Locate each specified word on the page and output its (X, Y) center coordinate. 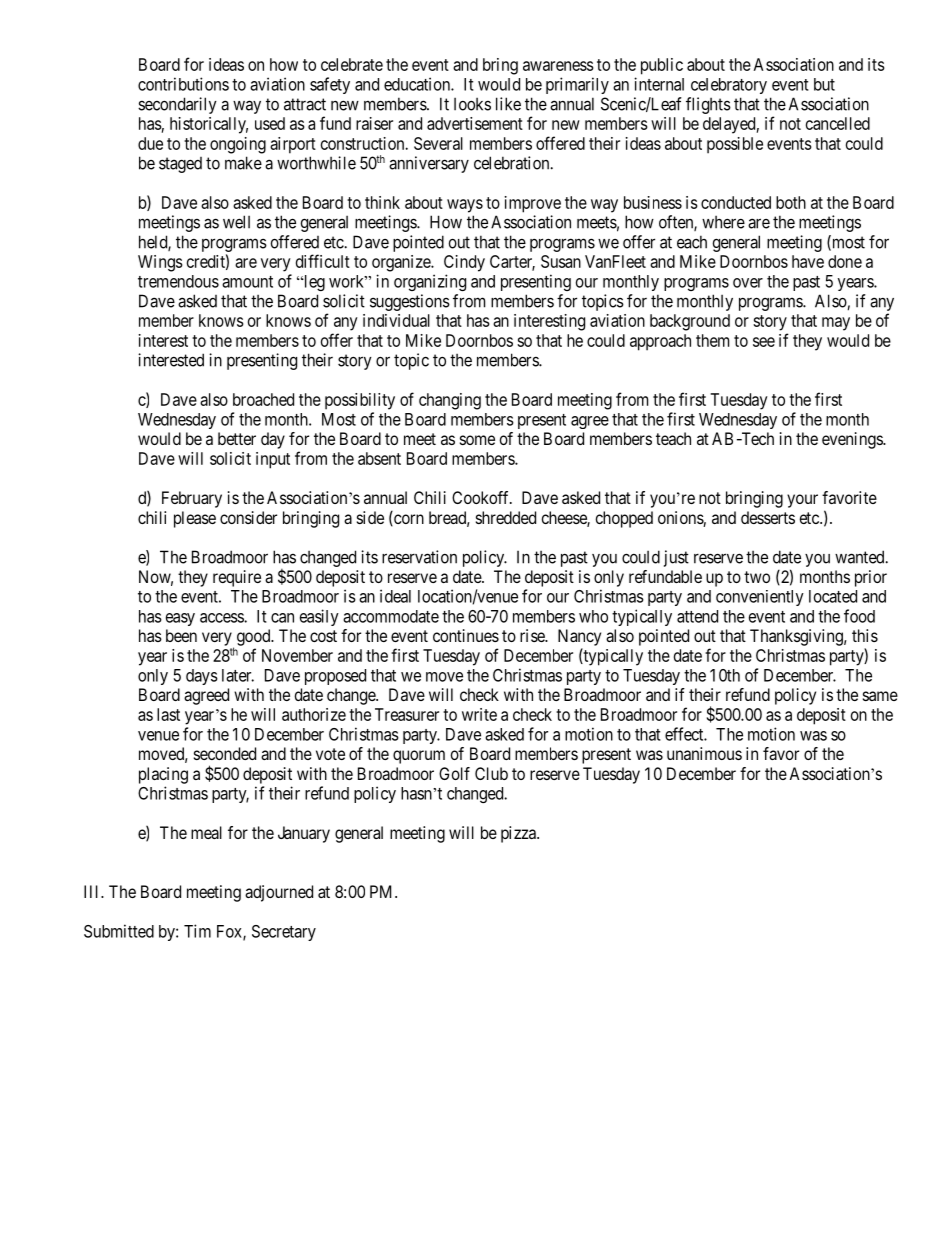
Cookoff (482, 497)
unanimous (704, 753)
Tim (197, 931)
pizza (519, 834)
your (802, 501)
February (192, 499)
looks (472, 104)
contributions (183, 84)
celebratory (729, 86)
